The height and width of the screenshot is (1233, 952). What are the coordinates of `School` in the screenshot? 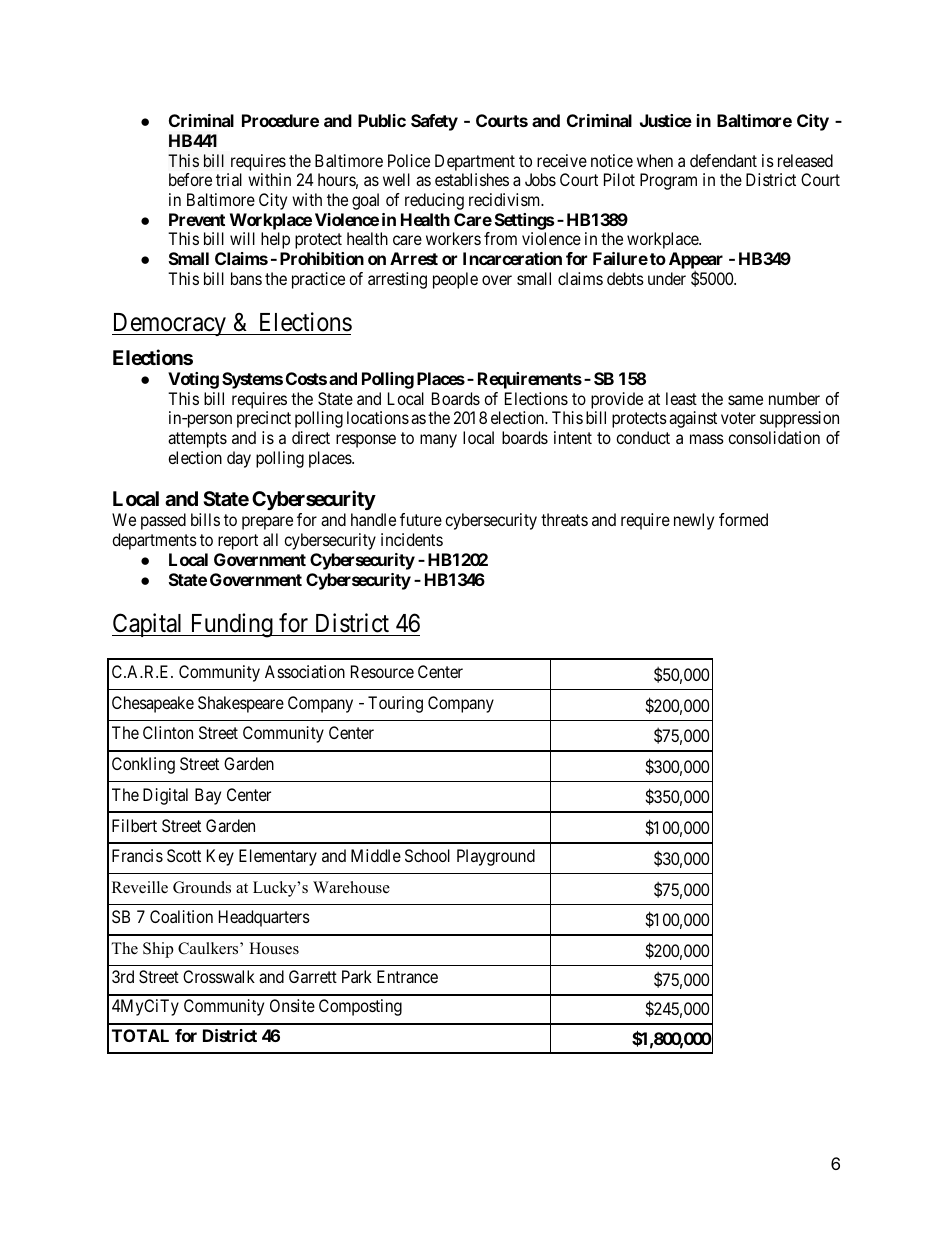 It's located at (427, 855).
